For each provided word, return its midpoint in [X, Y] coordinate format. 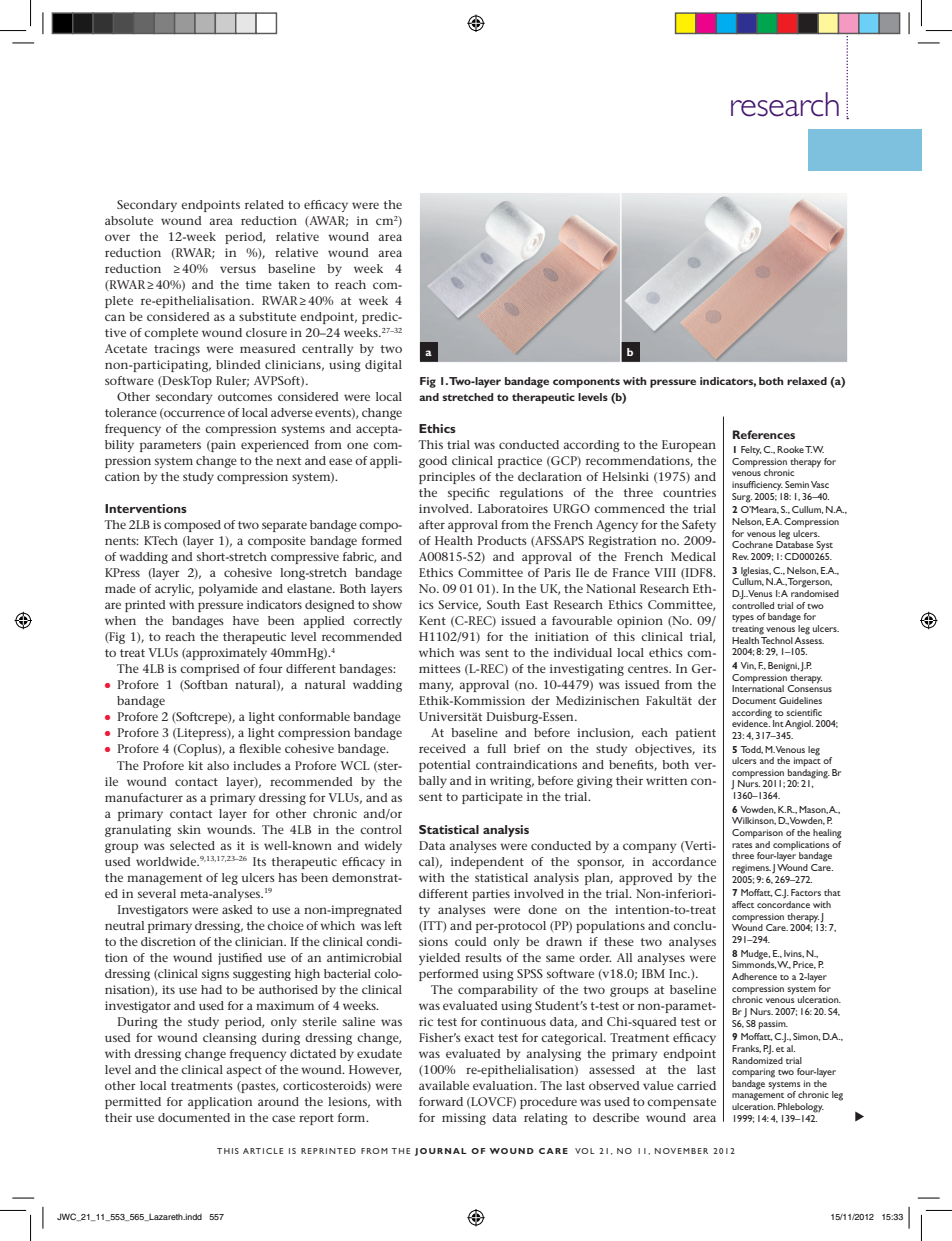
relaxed [807, 381]
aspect [244, 1071]
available [444, 1085]
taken [294, 284]
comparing [753, 1073]
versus [238, 269]
